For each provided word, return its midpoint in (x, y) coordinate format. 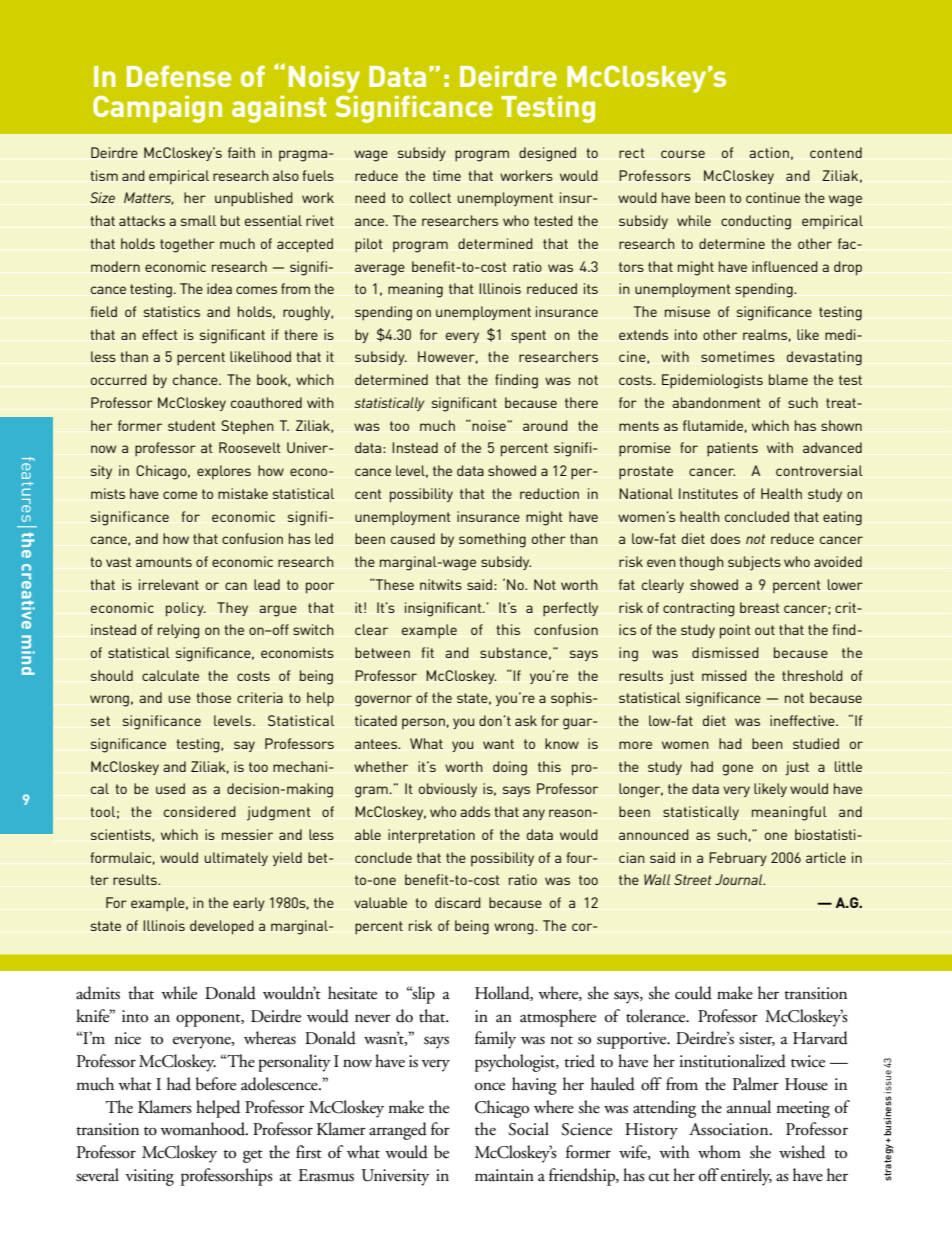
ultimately (236, 859)
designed (547, 154)
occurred (119, 379)
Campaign (157, 109)
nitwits (441, 584)
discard (458, 902)
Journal (740, 879)
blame (788, 379)
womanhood (203, 1129)
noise (489, 425)
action (769, 152)
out (765, 630)
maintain (504, 1175)
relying (178, 631)
